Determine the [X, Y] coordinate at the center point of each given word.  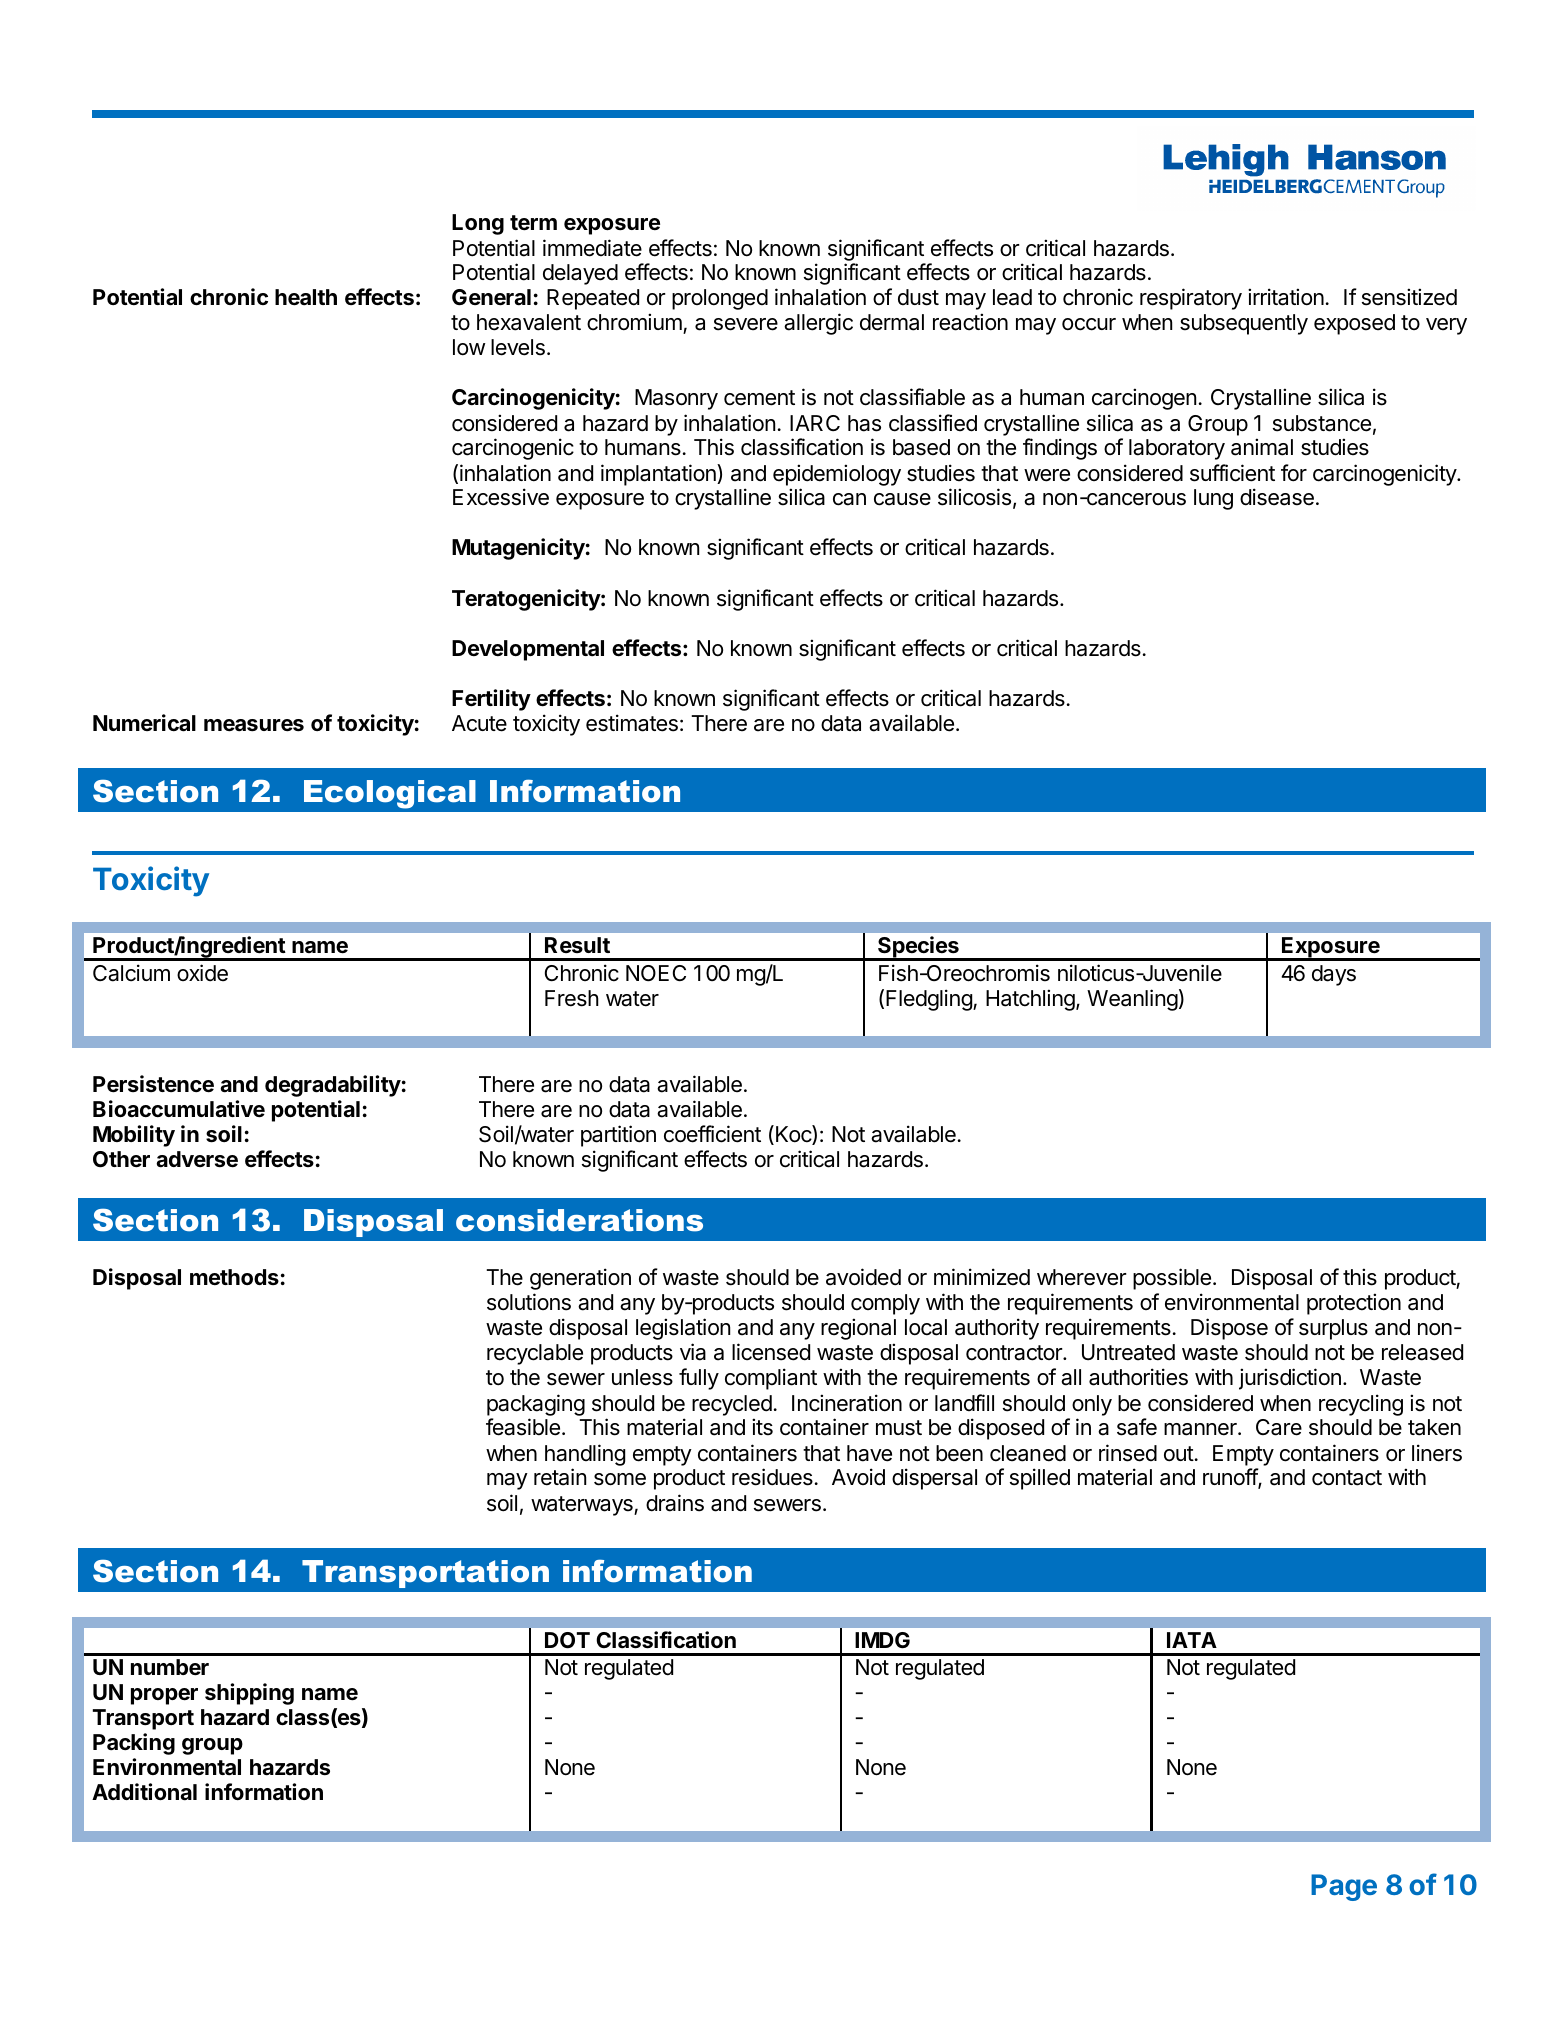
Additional [144, 1792]
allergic [818, 324]
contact [1347, 1478]
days [1334, 975]
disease [1277, 497]
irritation [1286, 297]
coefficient [712, 1134]
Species [918, 948]
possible [1172, 1279]
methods [234, 1277]
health [306, 297]
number [170, 1667]
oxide [202, 973]
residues [772, 1477]
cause [902, 499]
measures [254, 725]
